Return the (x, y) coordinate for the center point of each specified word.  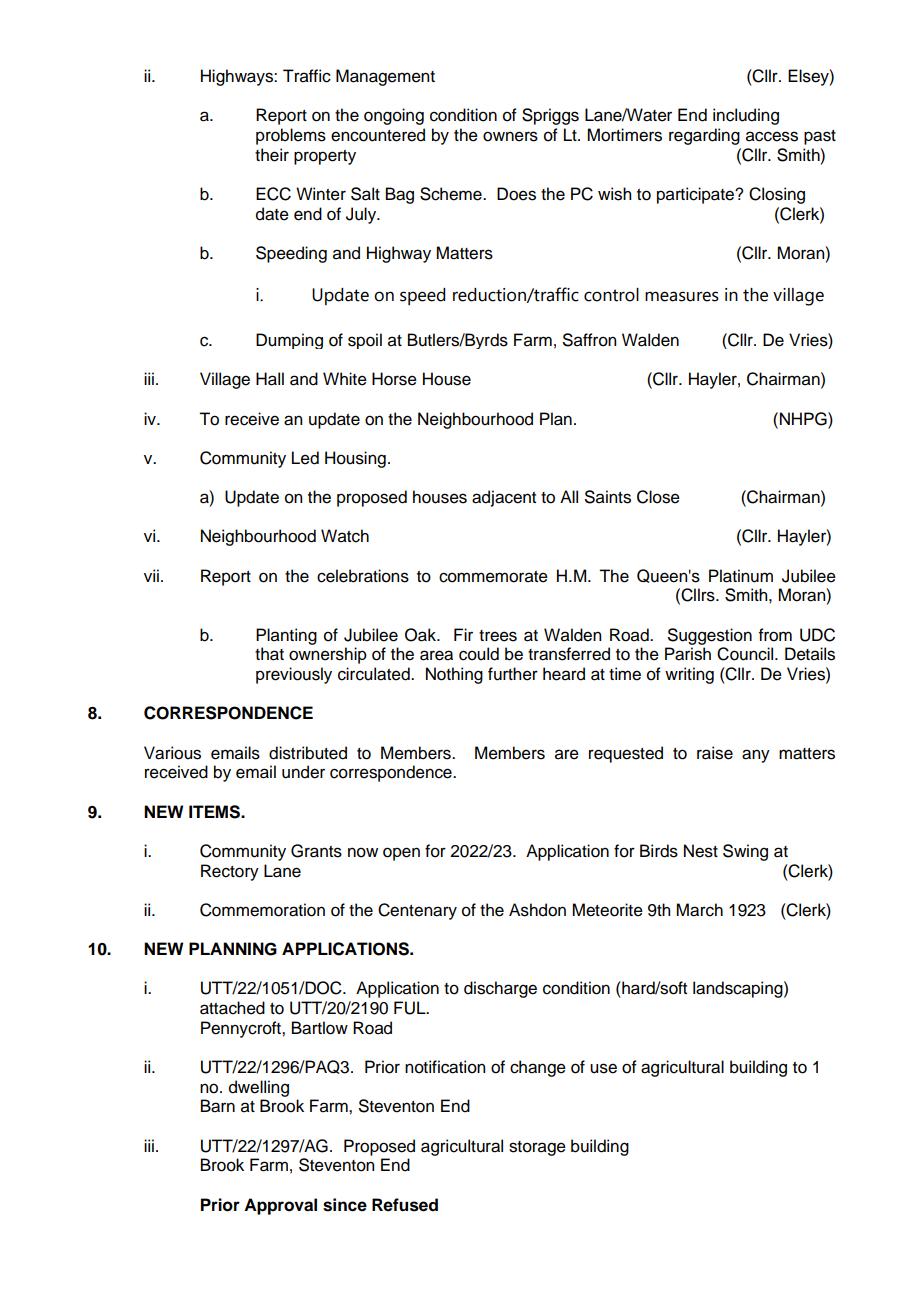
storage (537, 1148)
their (272, 155)
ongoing (394, 116)
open (401, 854)
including (746, 116)
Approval (280, 1206)
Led (305, 458)
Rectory (230, 872)
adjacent (504, 498)
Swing (745, 852)
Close (658, 497)
